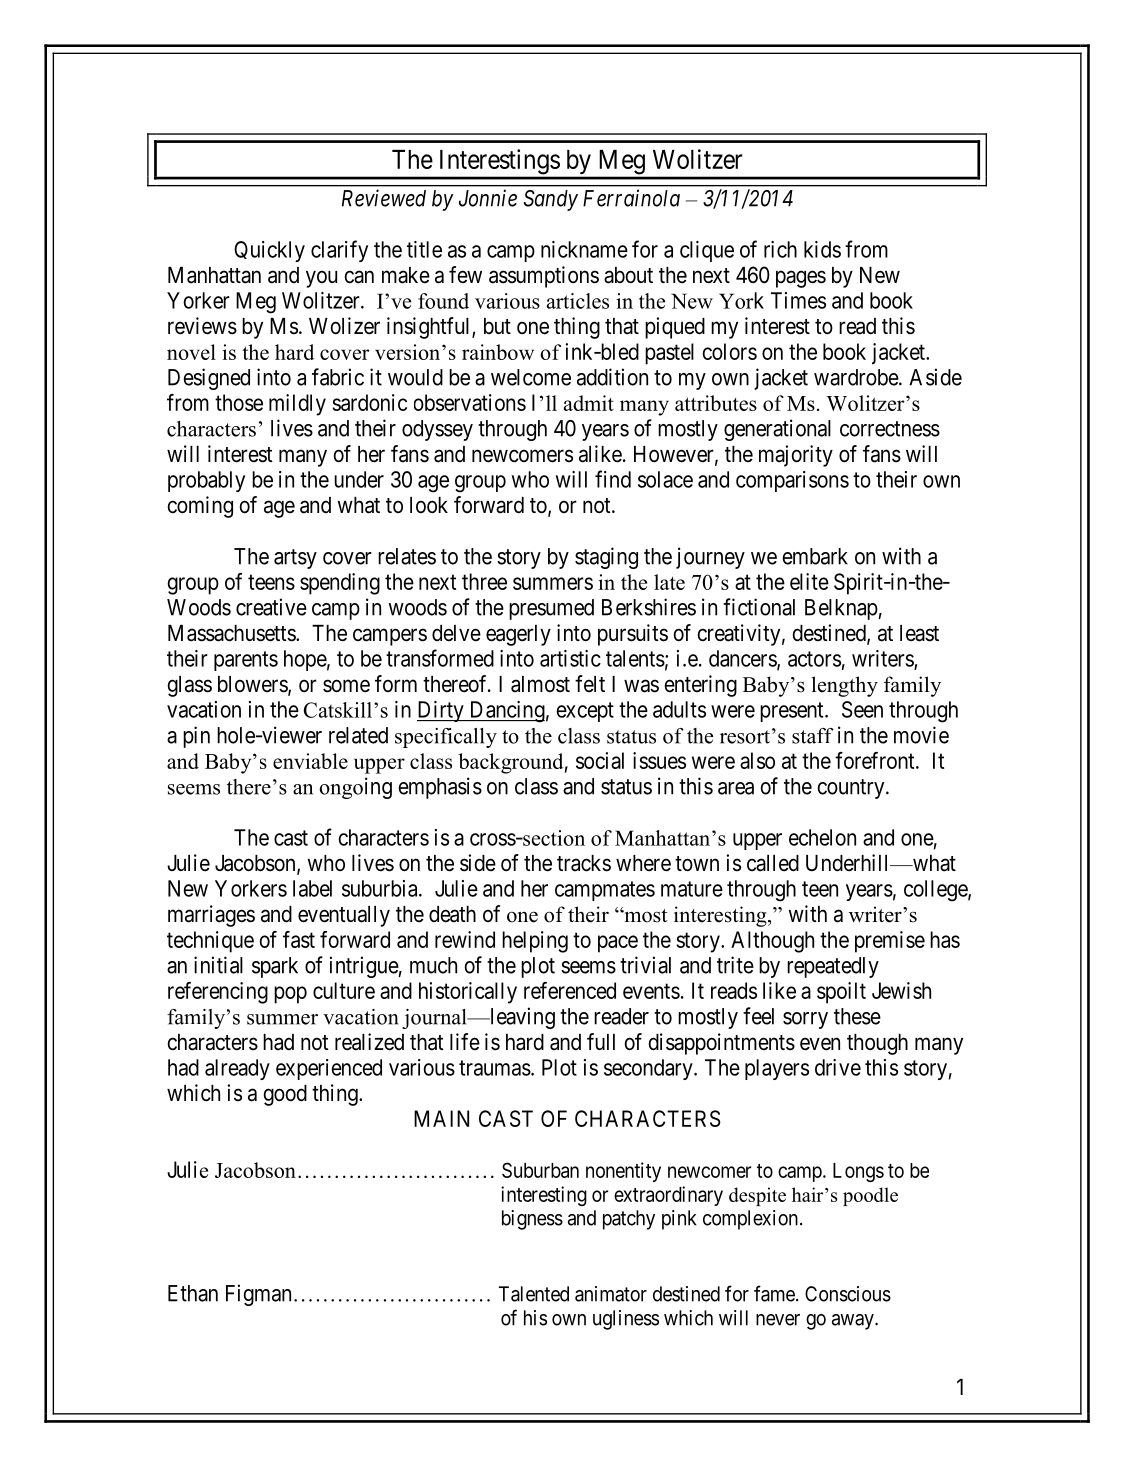  Describe the element at coordinates (613, 479) in the screenshot. I see `find` at that location.
